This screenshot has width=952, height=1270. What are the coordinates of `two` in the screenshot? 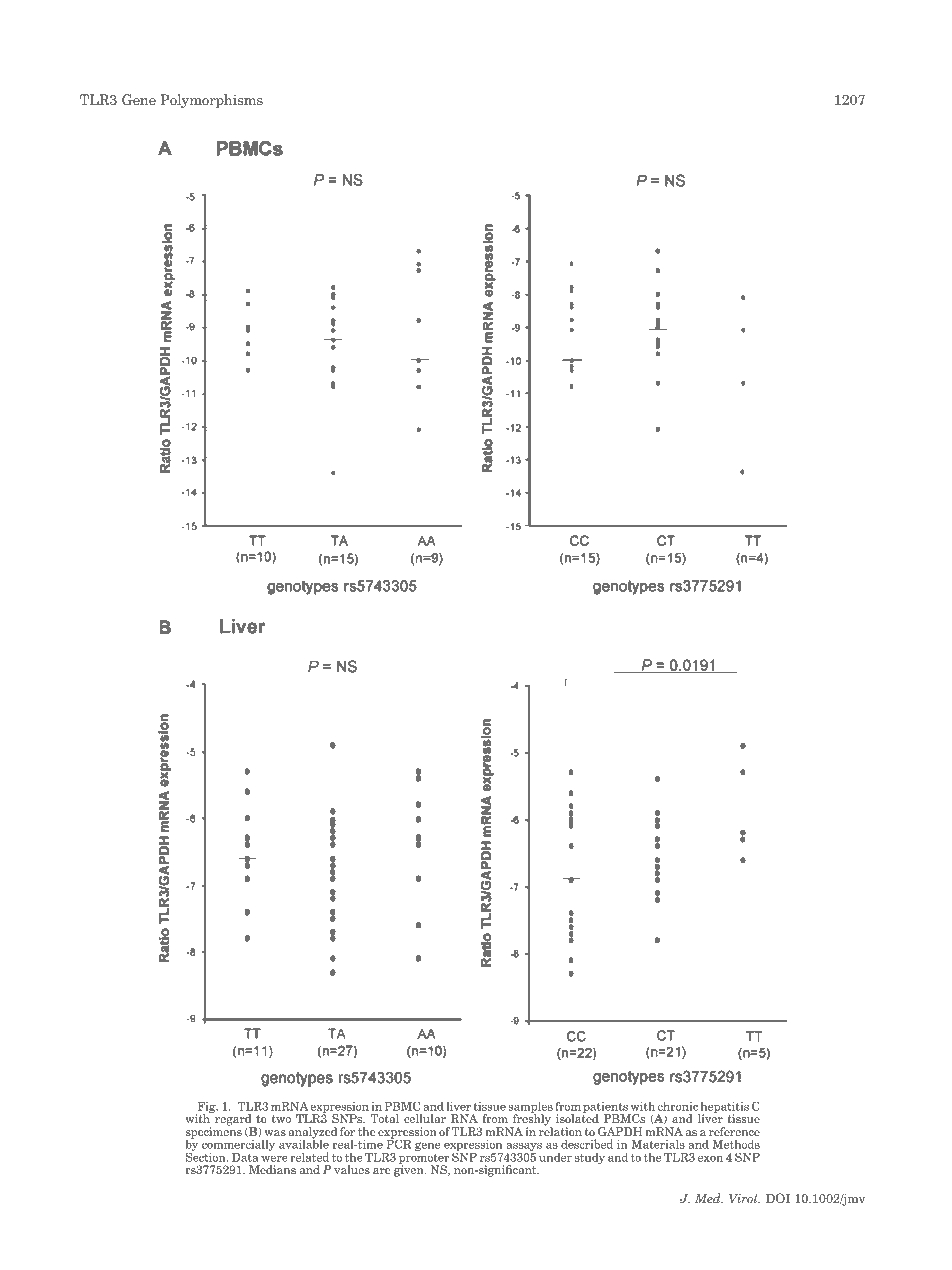 It's located at (281, 1119).
